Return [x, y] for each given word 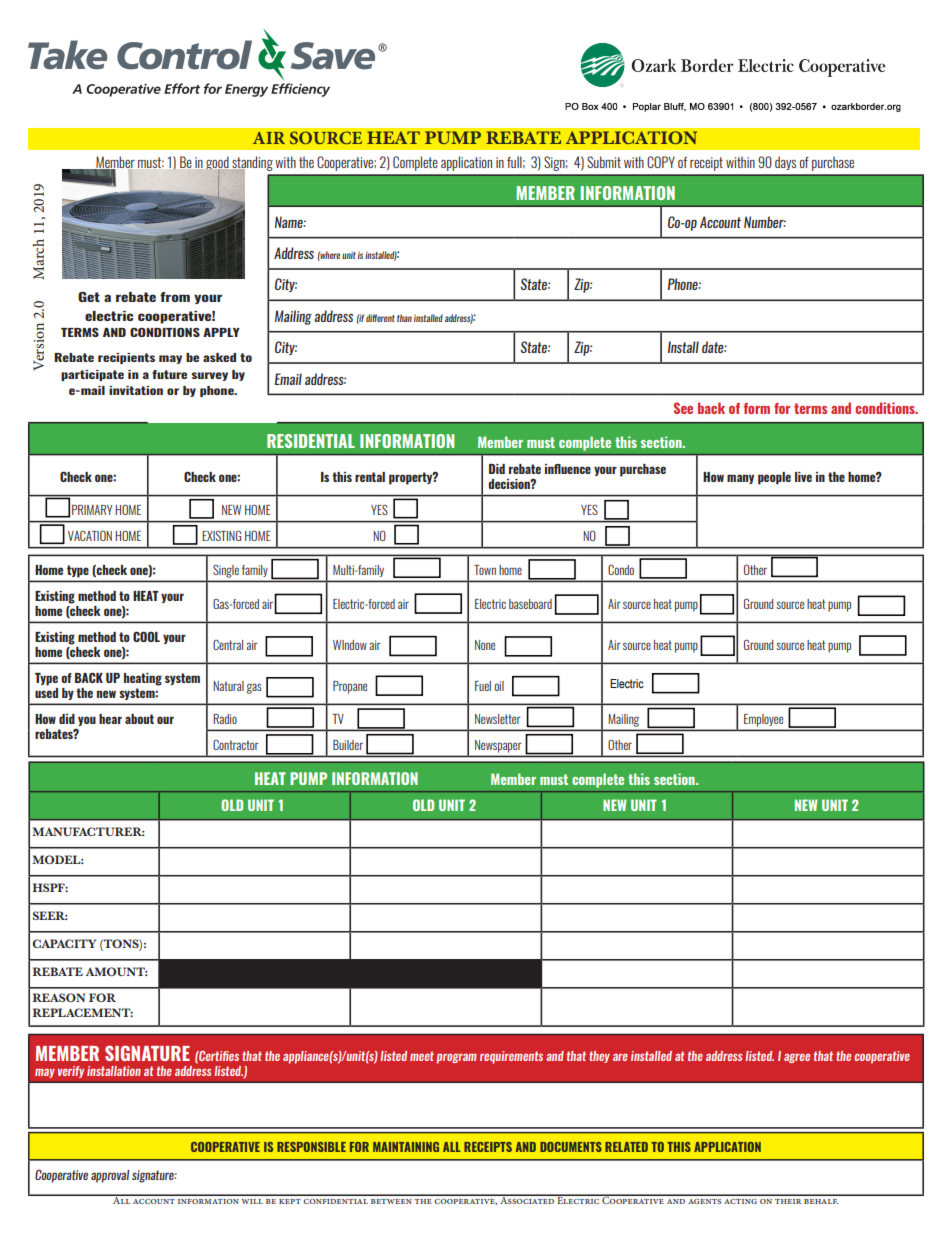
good [217, 165]
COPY [661, 162]
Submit [604, 162]
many [740, 479]
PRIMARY [92, 510]
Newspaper [498, 746]
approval [110, 1176]
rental [370, 477]
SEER [50, 915]
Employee [763, 720]
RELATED [626, 1147]
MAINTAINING [406, 1147]
